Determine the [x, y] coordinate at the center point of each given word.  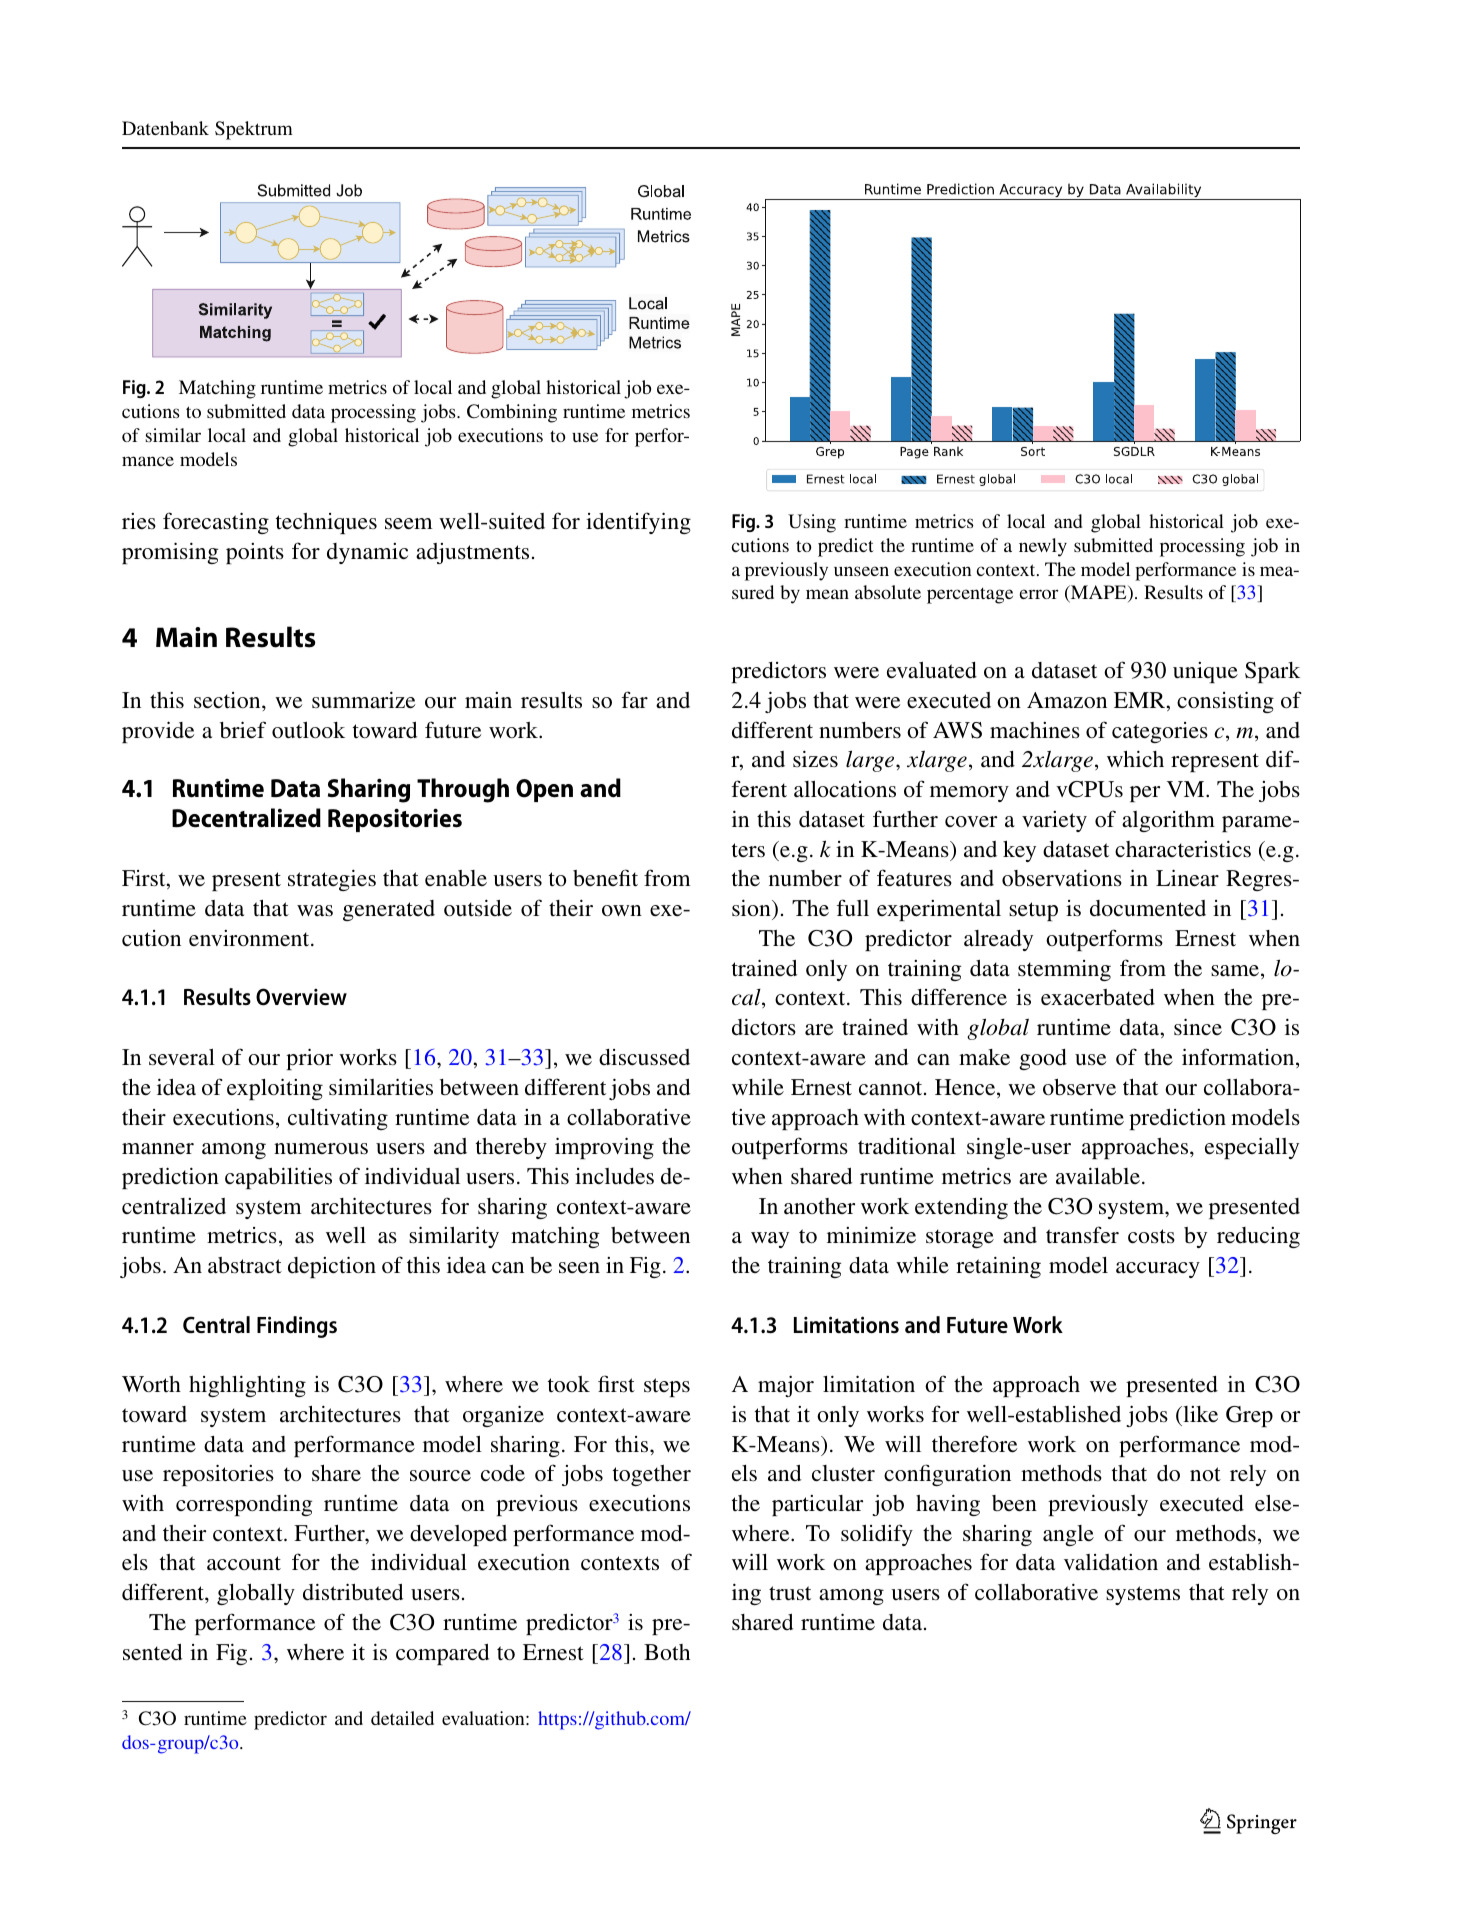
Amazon [1067, 700]
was [315, 911]
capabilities [278, 1178]
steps [667, 1387]
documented [1148, 908]
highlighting [247, 1386]
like [1199, 1414]
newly [1043, 547]
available [1098, 1176]
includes [614, 1176]
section [228, 700]
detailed [402, 1718]
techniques [326, 523]
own [622, 911]
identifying [638, 523]
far [635, 700]
